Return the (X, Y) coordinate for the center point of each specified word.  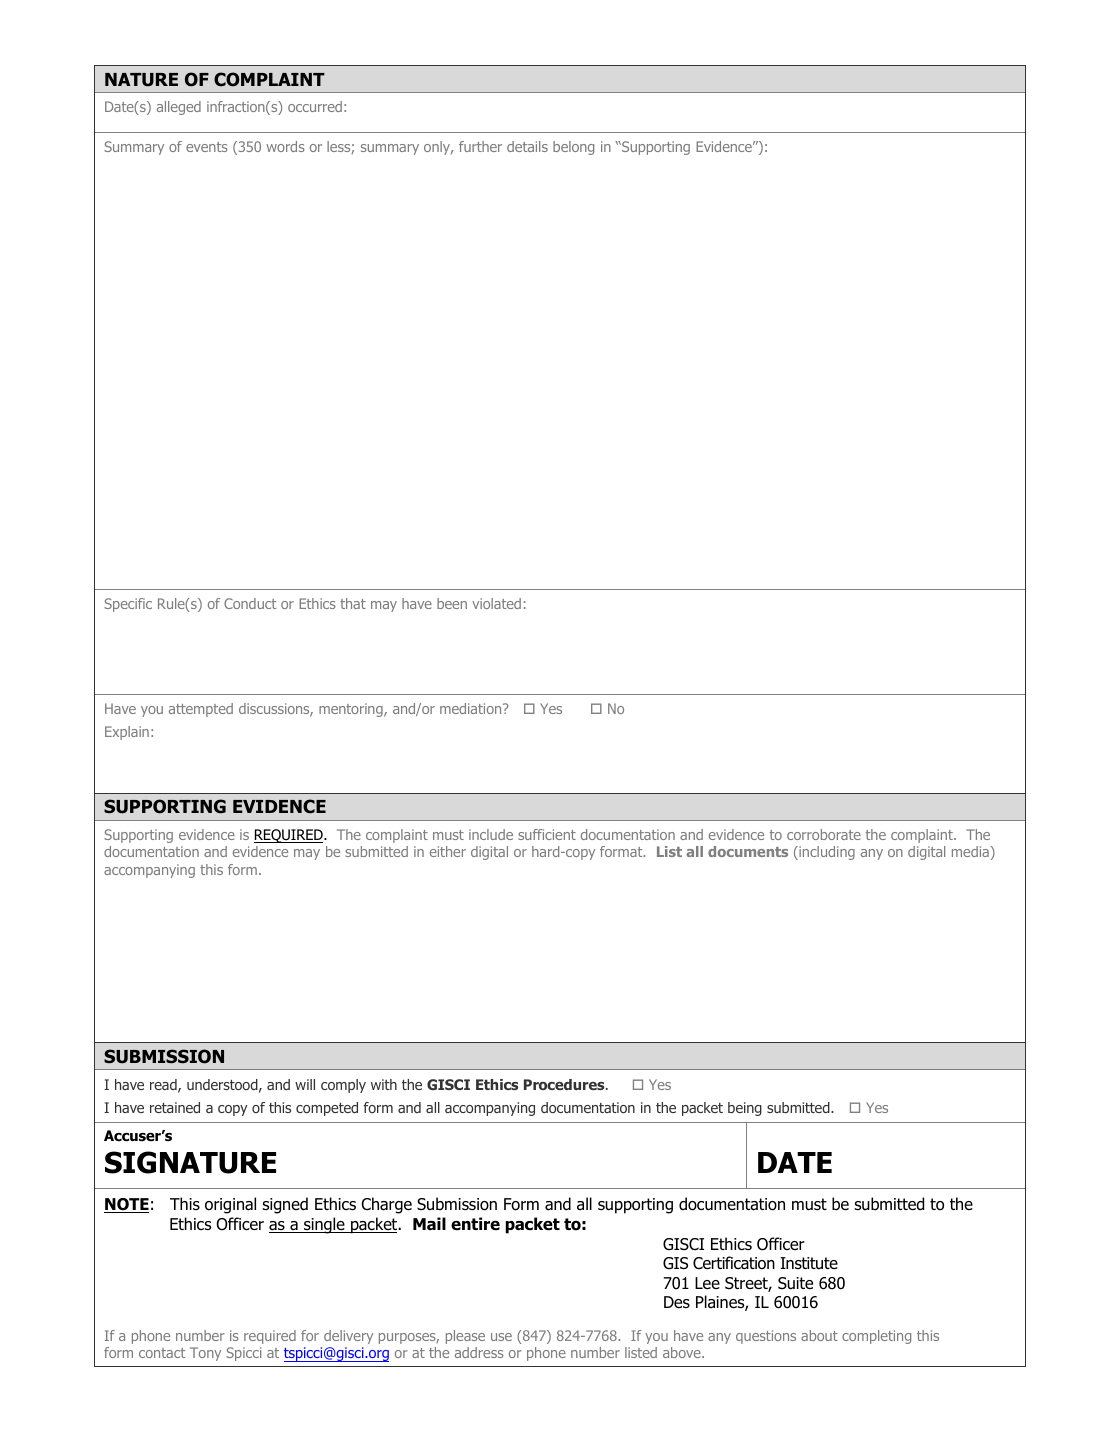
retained (175, 1107)
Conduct (250, 603)
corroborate (824, 834)
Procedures (565, 1084)
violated (496, 603)
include (491, 834)
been (452, 603)
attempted (201, 710)
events (207, 147)
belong (573, 148)
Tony (205, 1354)
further (480, 146)
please (465, 1337)
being (745, 1109)
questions (766, 1337)
